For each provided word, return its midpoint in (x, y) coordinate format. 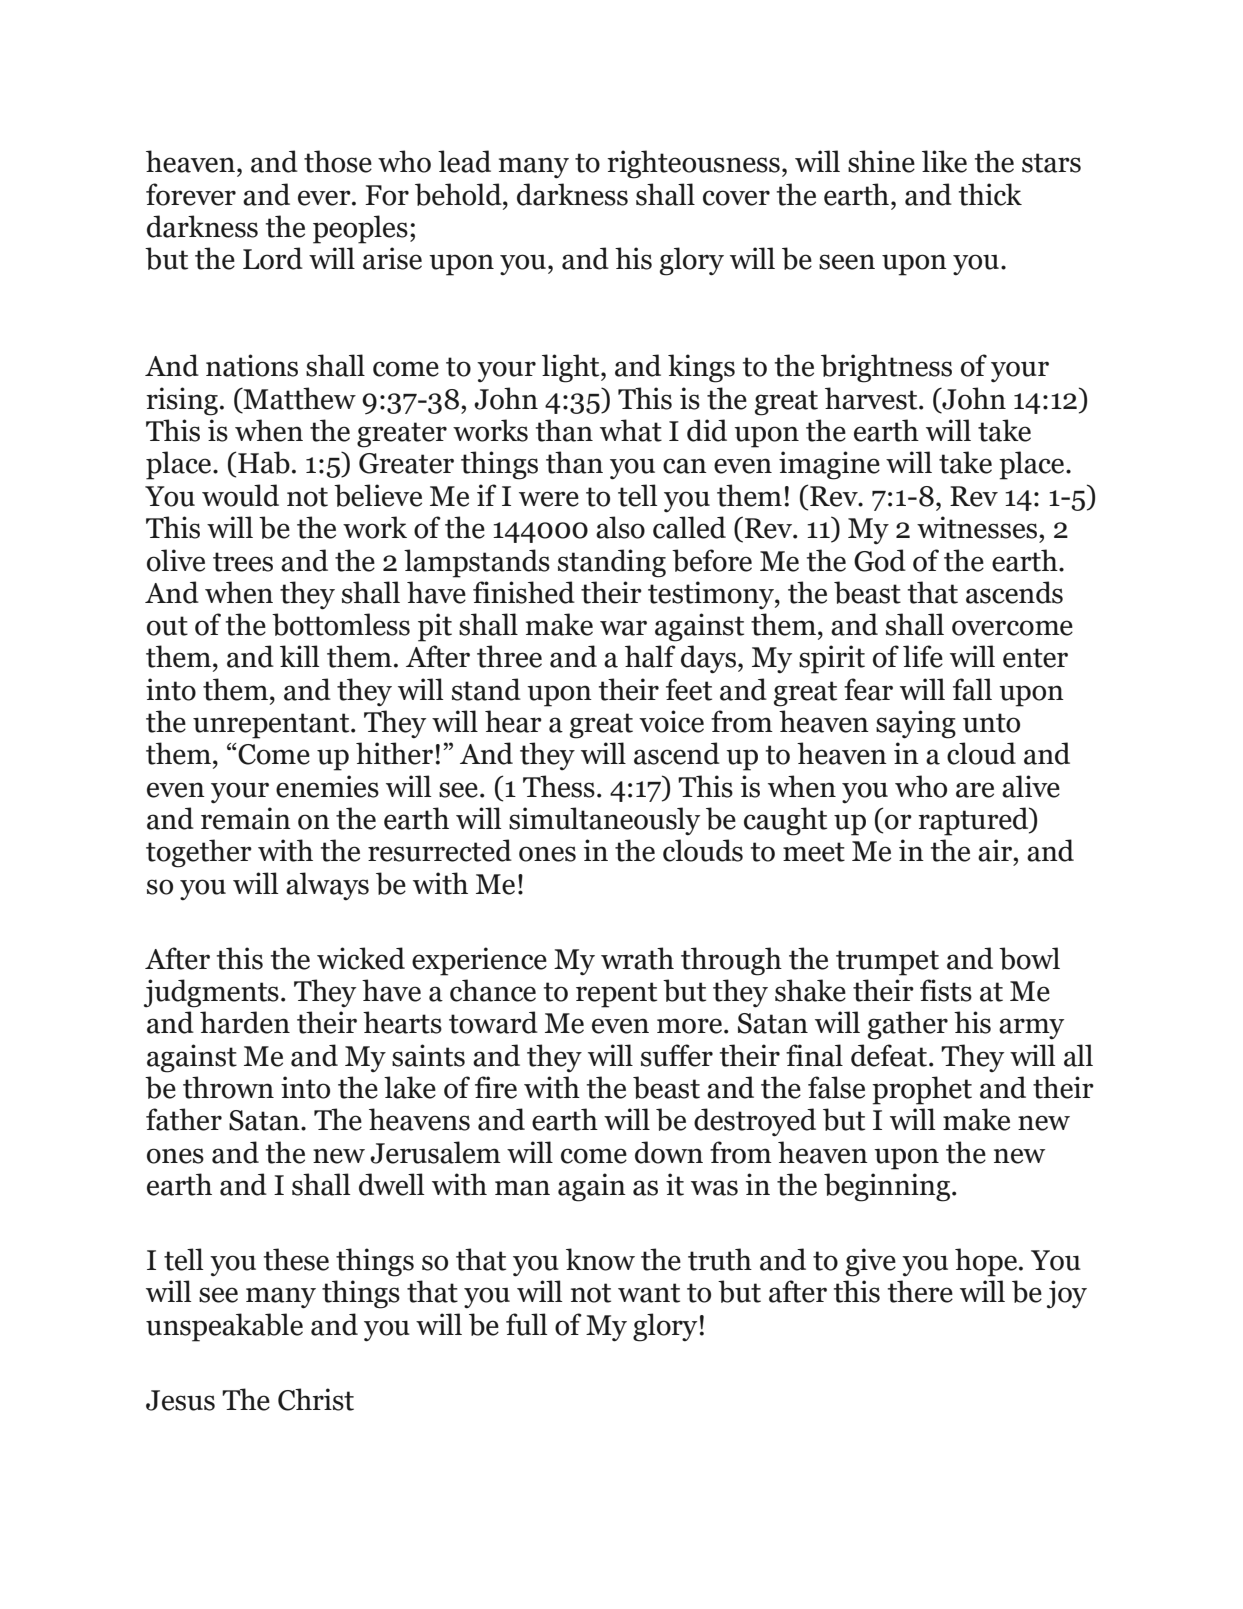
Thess (559, 786)
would (240, 495)
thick (990, 194)
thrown (228, 1087)
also (620, 527)
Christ (316, 1399)
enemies (327, 786)
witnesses (977, 527)
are (975, 790)
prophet (922, 1090)
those (338, 161)
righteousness (693, 164)
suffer (677, 1055)
